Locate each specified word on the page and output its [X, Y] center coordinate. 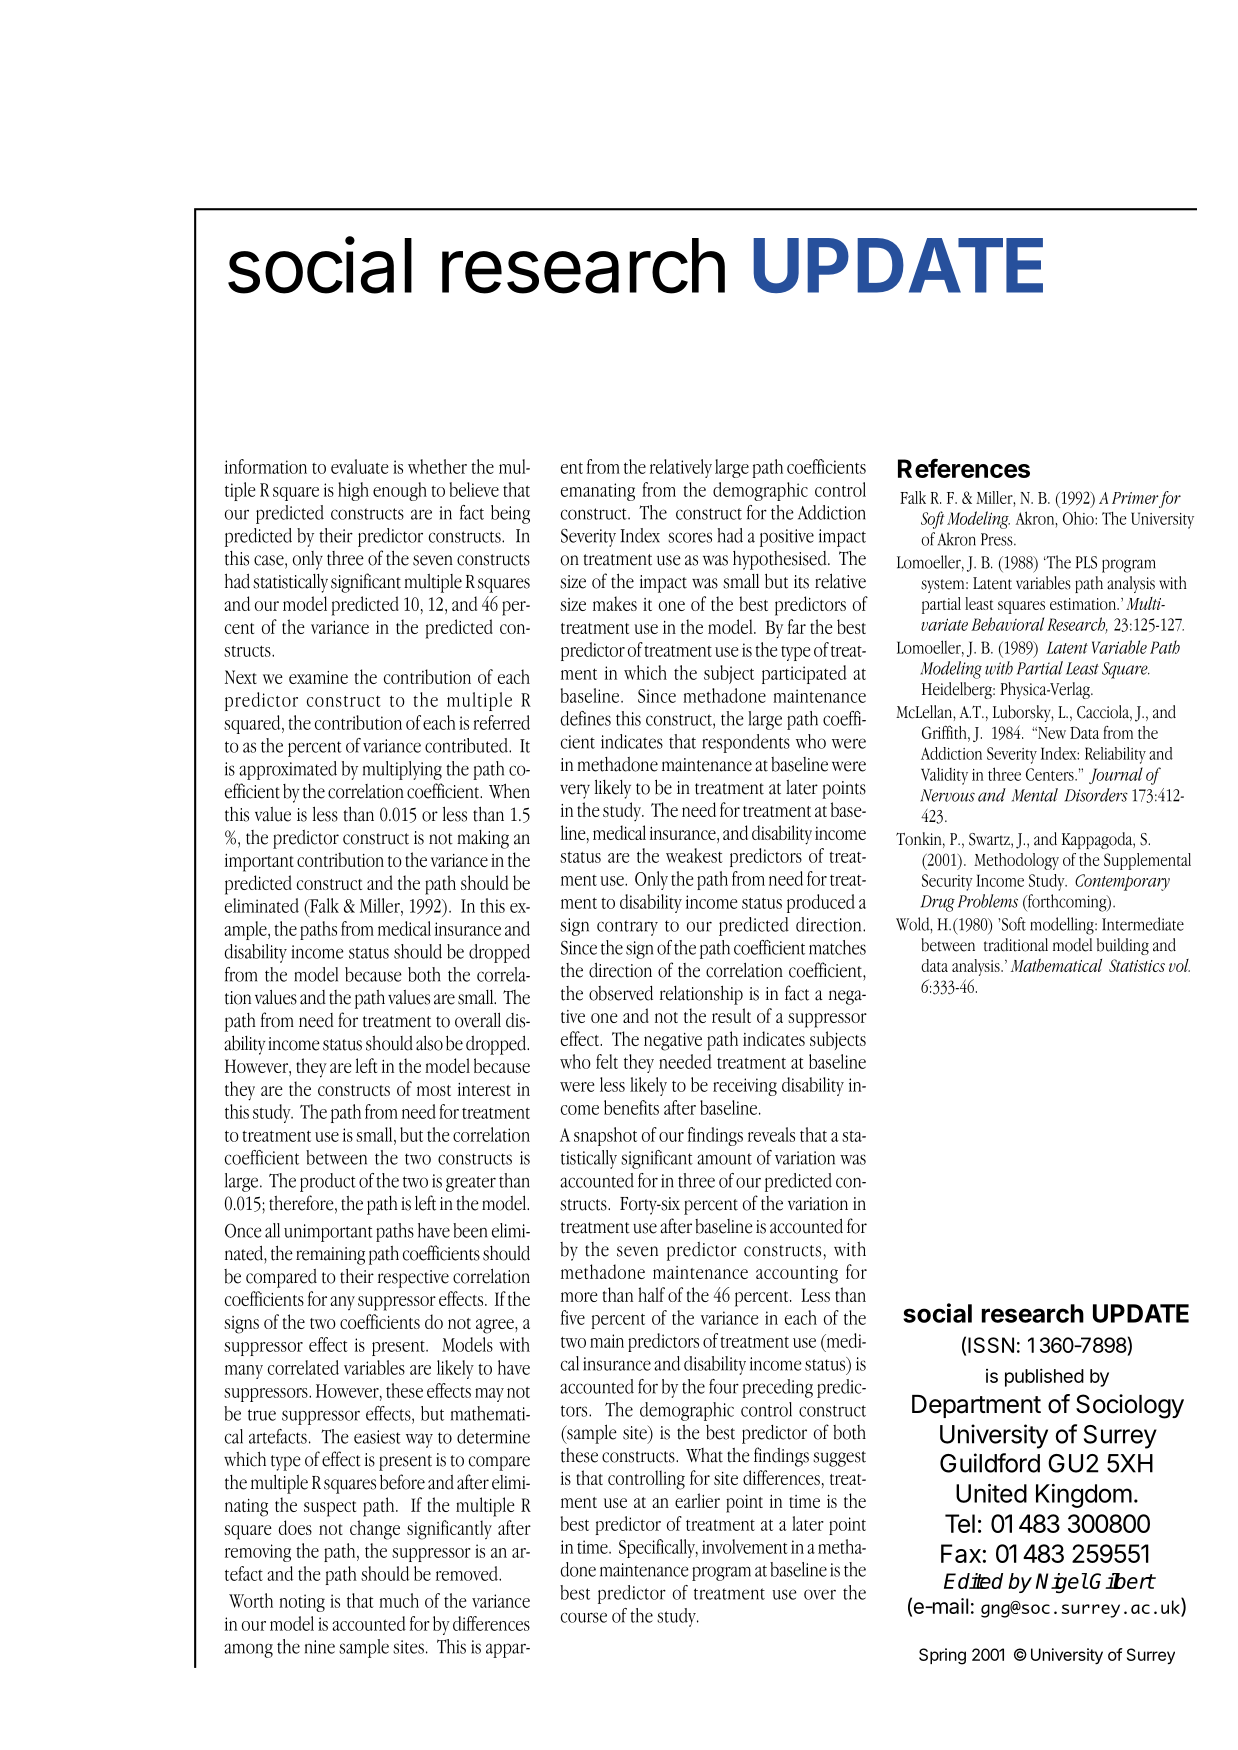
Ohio [1079, 518]
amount [724, 1159]
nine [320, 1647]
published [1044, 1377]
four [724, 1386]
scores [690, 537]
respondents [746, 743]
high [353, 491]
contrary [627, 928]
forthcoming [1067, 903]
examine [318, 677]
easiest [377, 1437]
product [328, 1182]
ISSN [991, 1345]
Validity [944, 776]
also [429, 1043]
